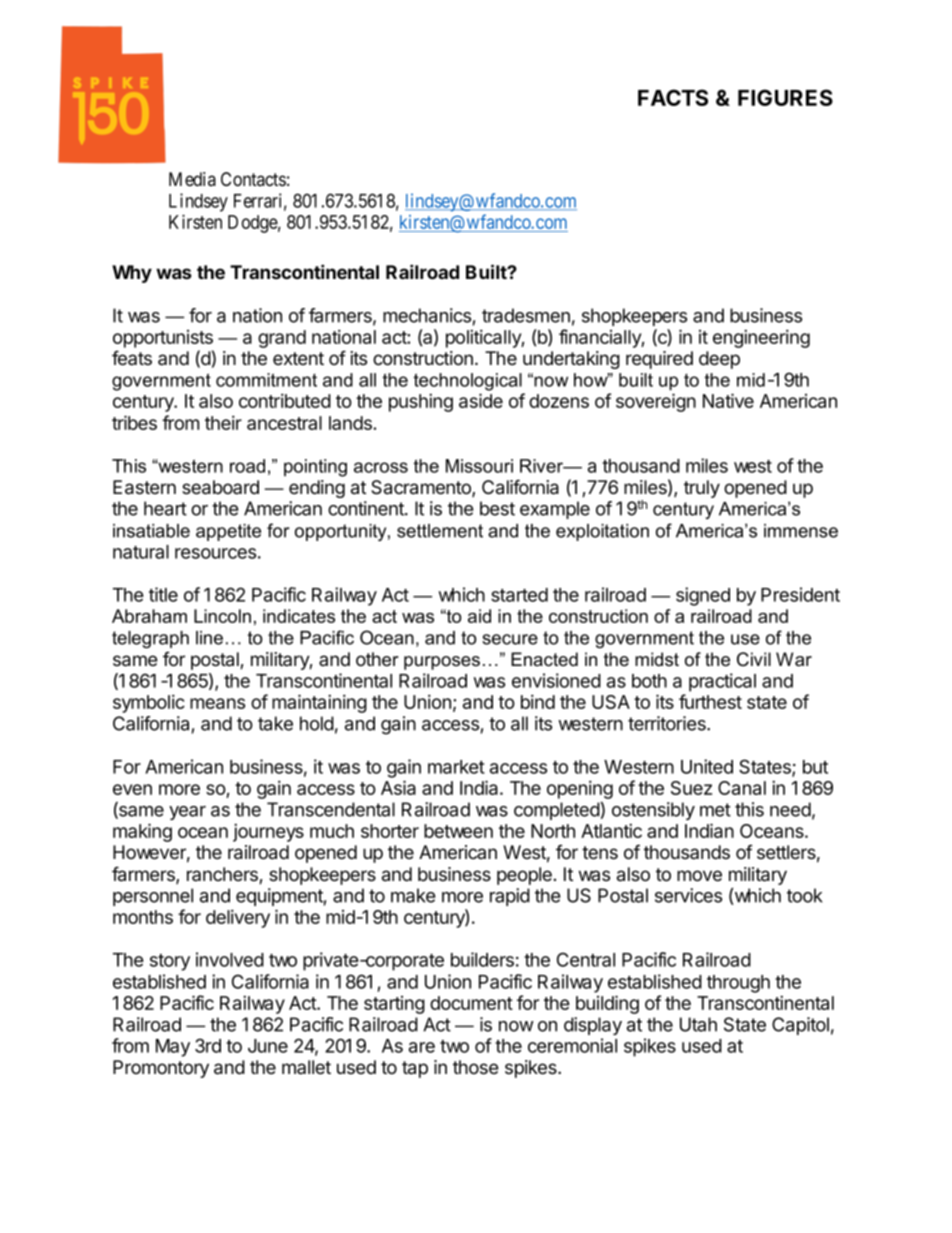 Image resolution: width=952 pixels, height=1233 pixels. What do you see at coordinates (220, 487) in the screenshot?
I see `seaboard` at bounding box center [220, 487].
